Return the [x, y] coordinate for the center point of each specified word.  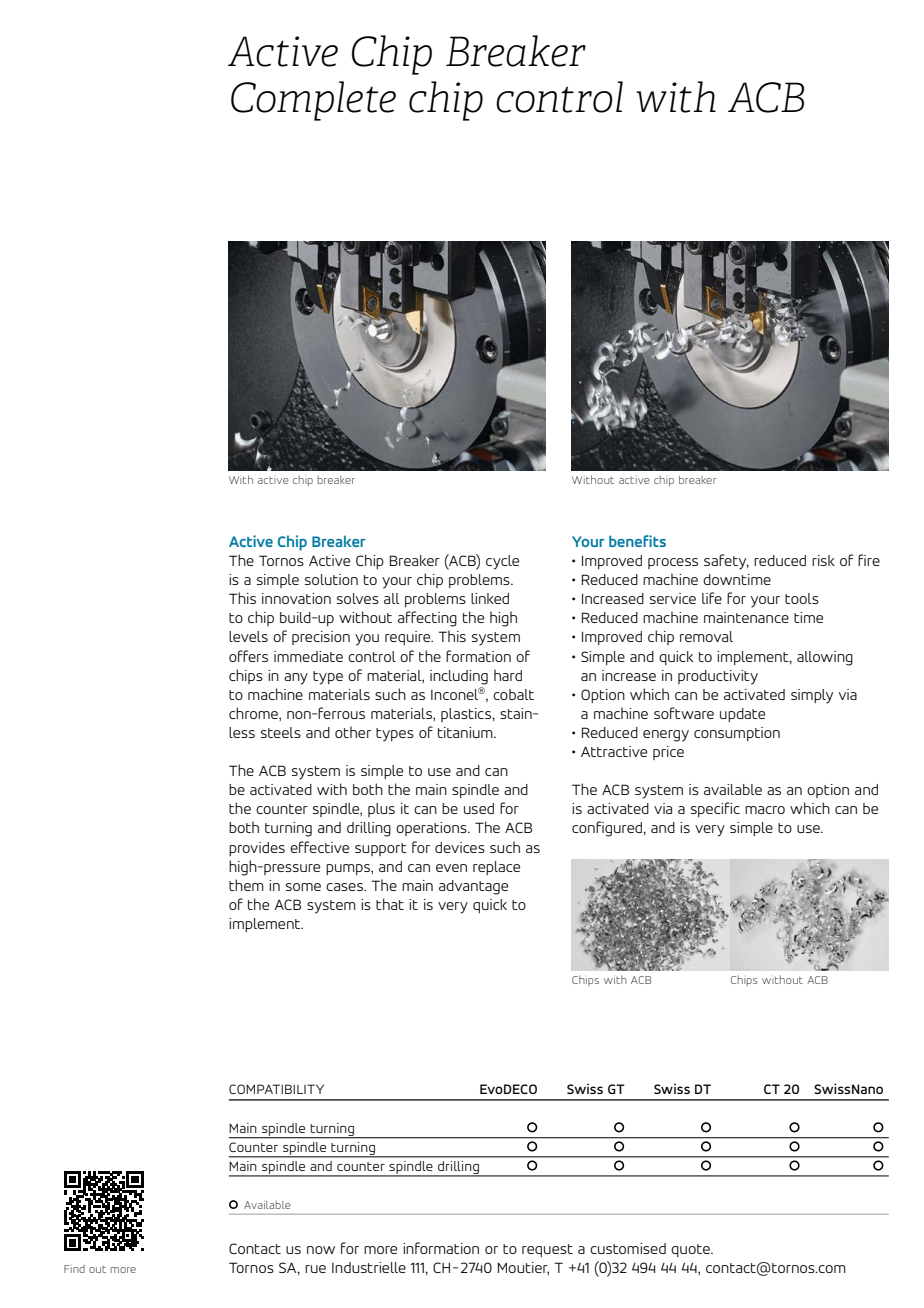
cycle [502, 562]
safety [726, 562]
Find [74, 1269]
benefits [637, 541]
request [547, 1250]
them [246, 885]
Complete [313, 101]
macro [765, 810]
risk [823, 560]
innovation [296, 598]
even [451, 868]
